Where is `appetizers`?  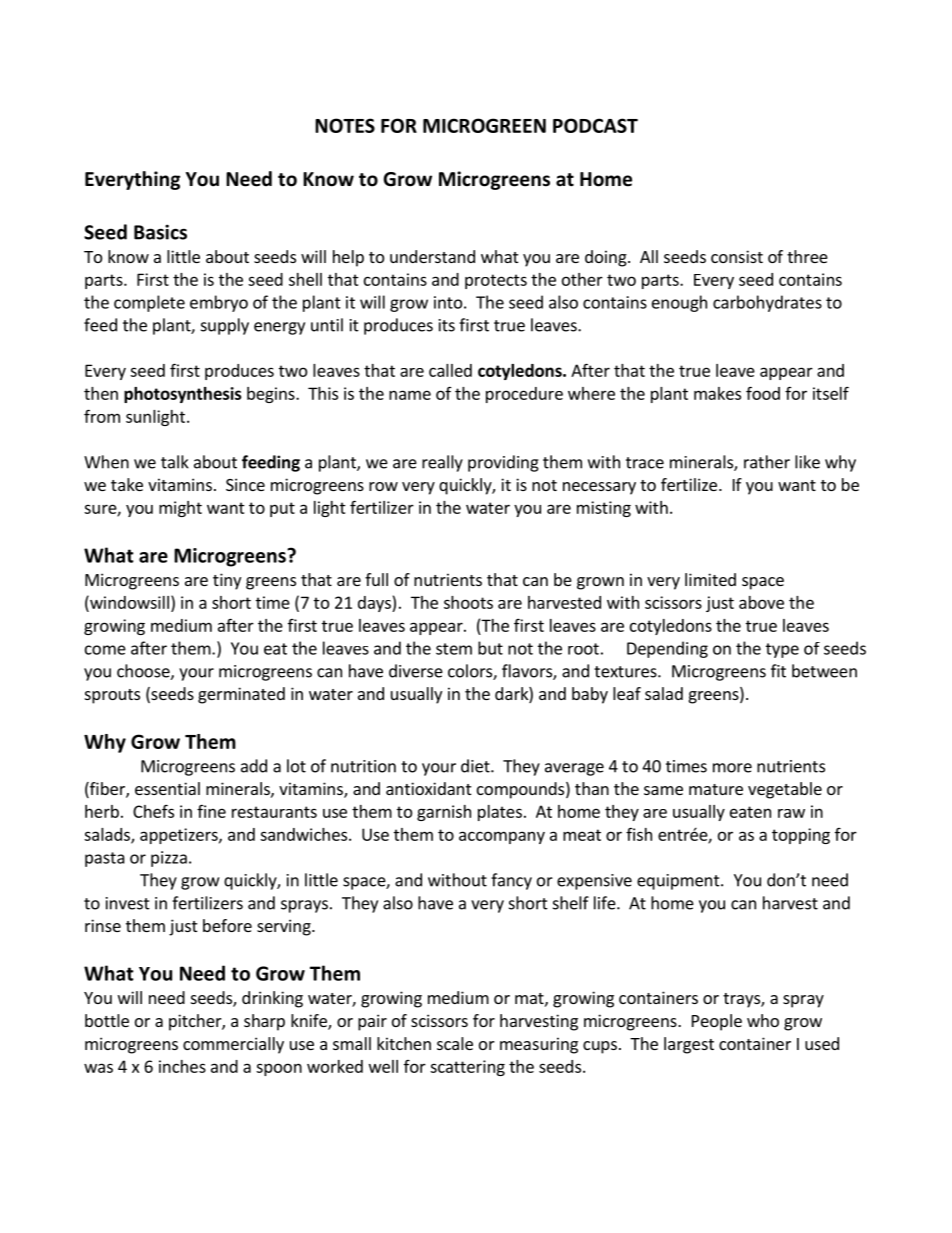 appetizers is located at coordinates (180, 836).
